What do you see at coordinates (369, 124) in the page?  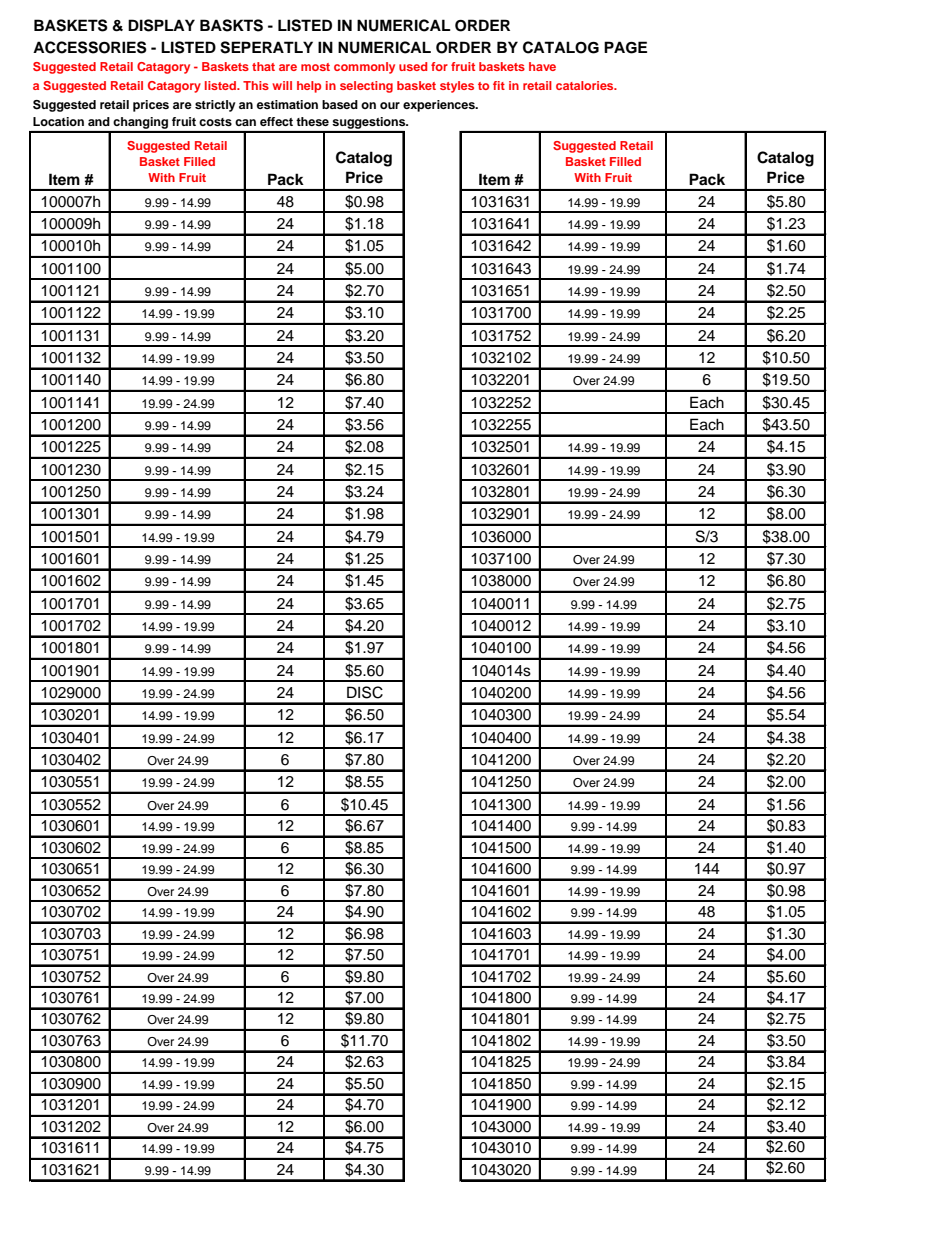 I see `suggestions` at bounding box center [369, 124].
